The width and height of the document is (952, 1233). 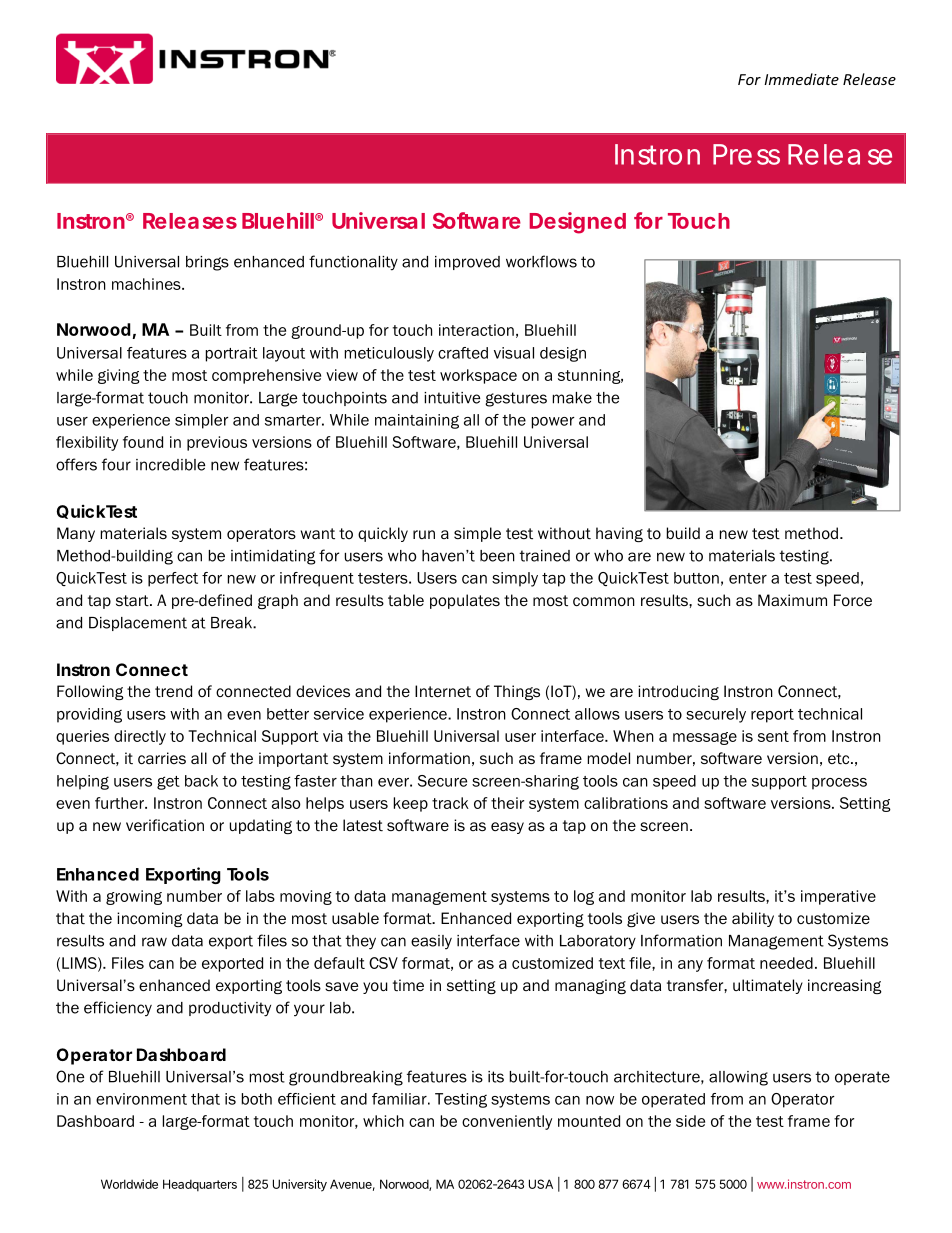 I want to click on Displacement, so click(x=138, y=624).
